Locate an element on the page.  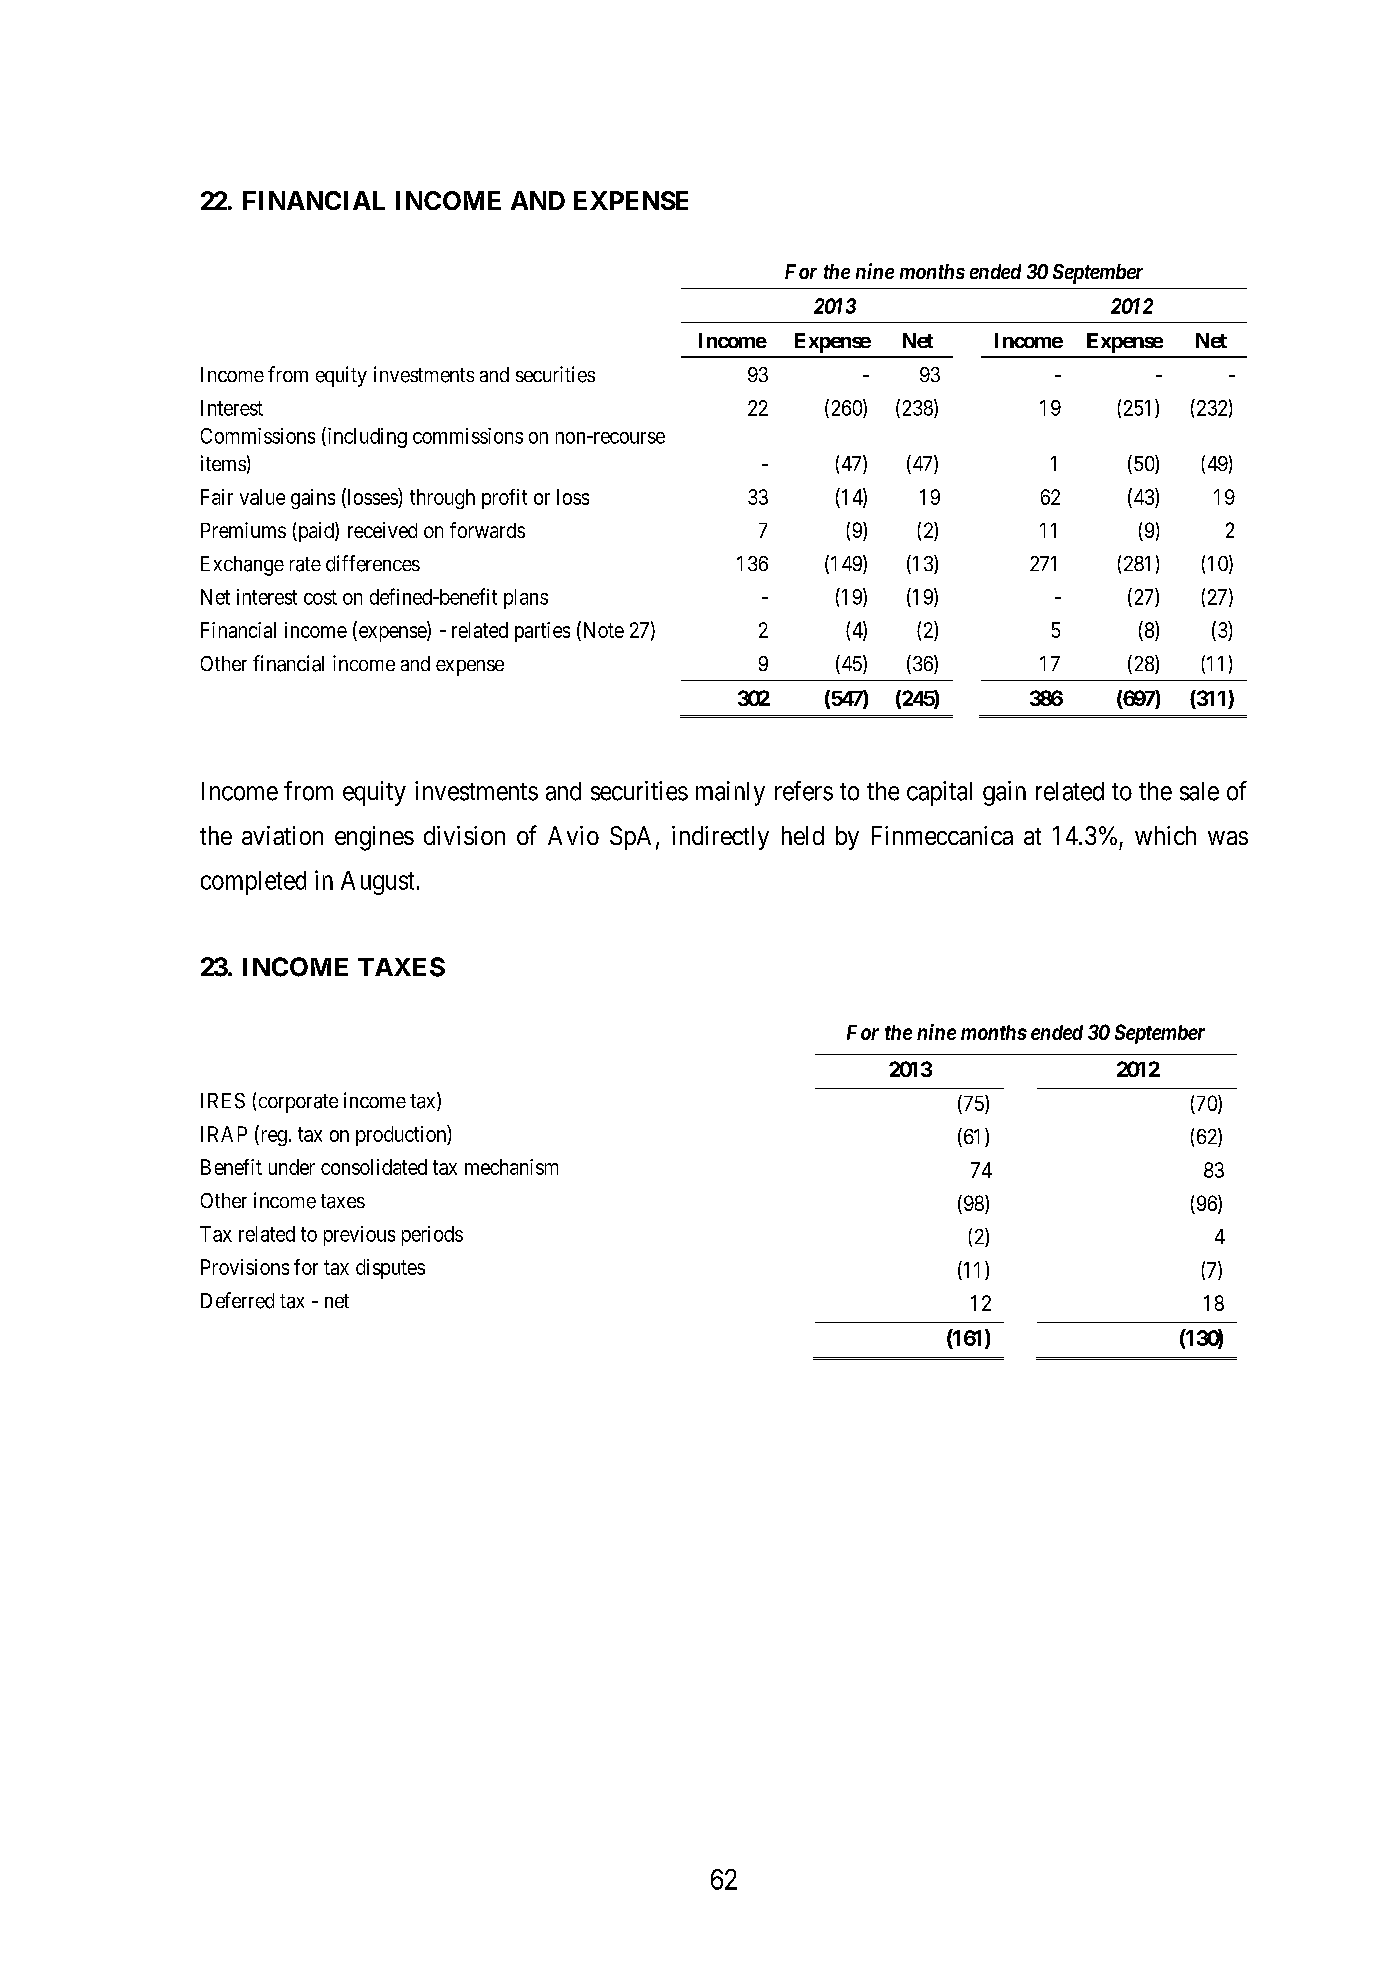
Note is located at coordinates (602, 629).
